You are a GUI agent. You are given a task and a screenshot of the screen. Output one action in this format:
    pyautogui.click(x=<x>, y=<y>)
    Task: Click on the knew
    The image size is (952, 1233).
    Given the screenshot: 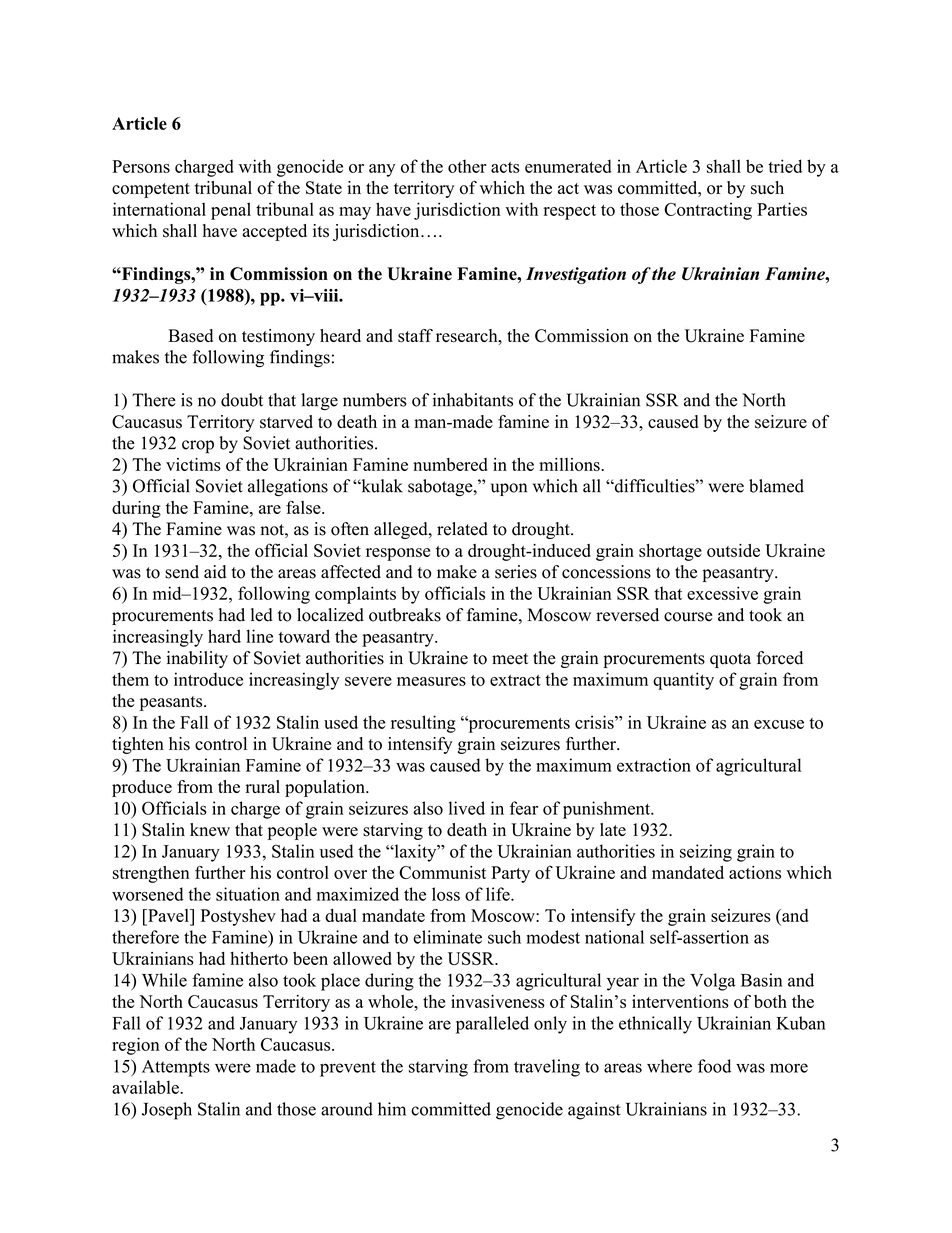 What is the action you would take?
    pyautogui.click(x=210, y=829)
